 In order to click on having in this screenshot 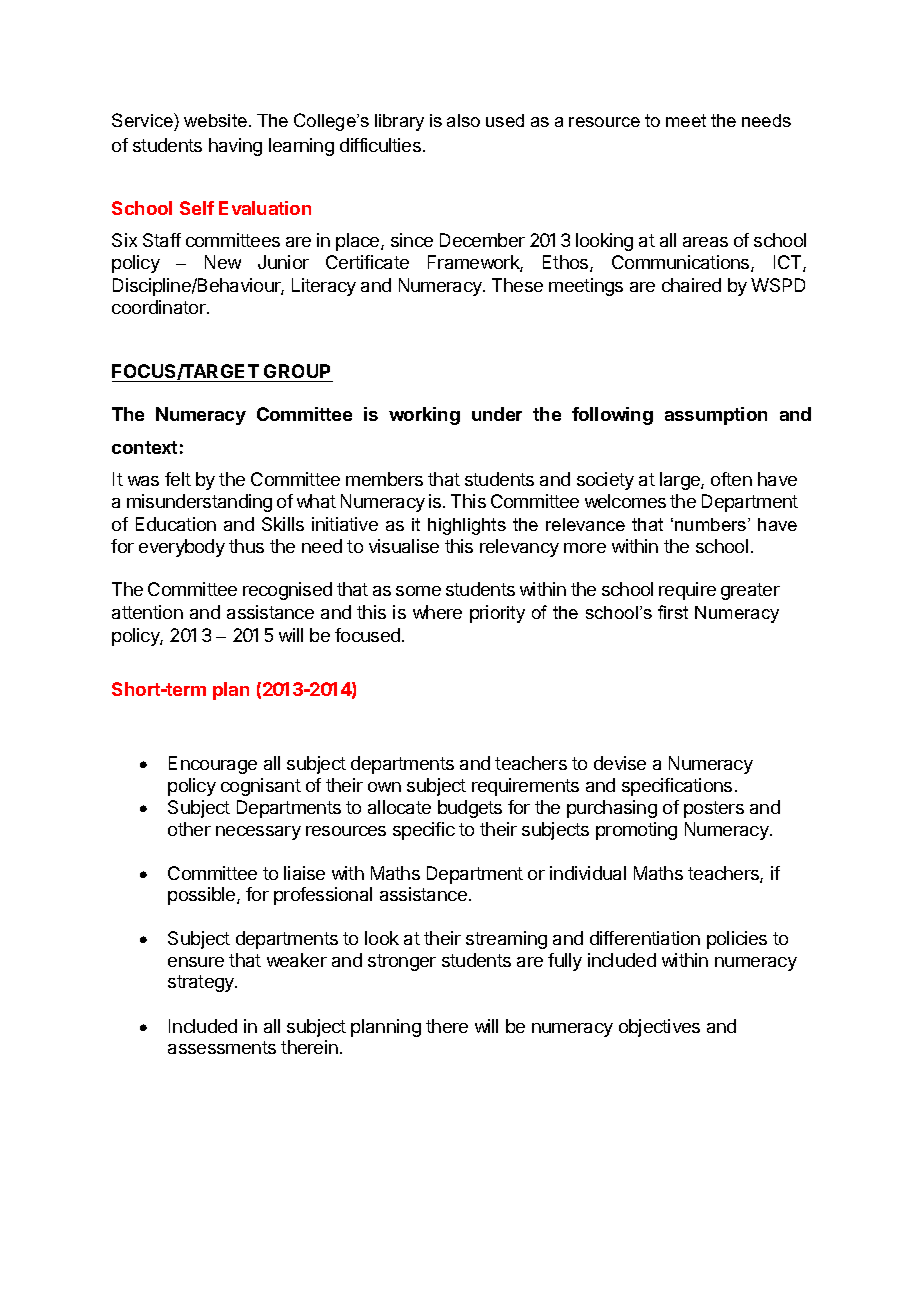, I will do `click(235, 147)`.
